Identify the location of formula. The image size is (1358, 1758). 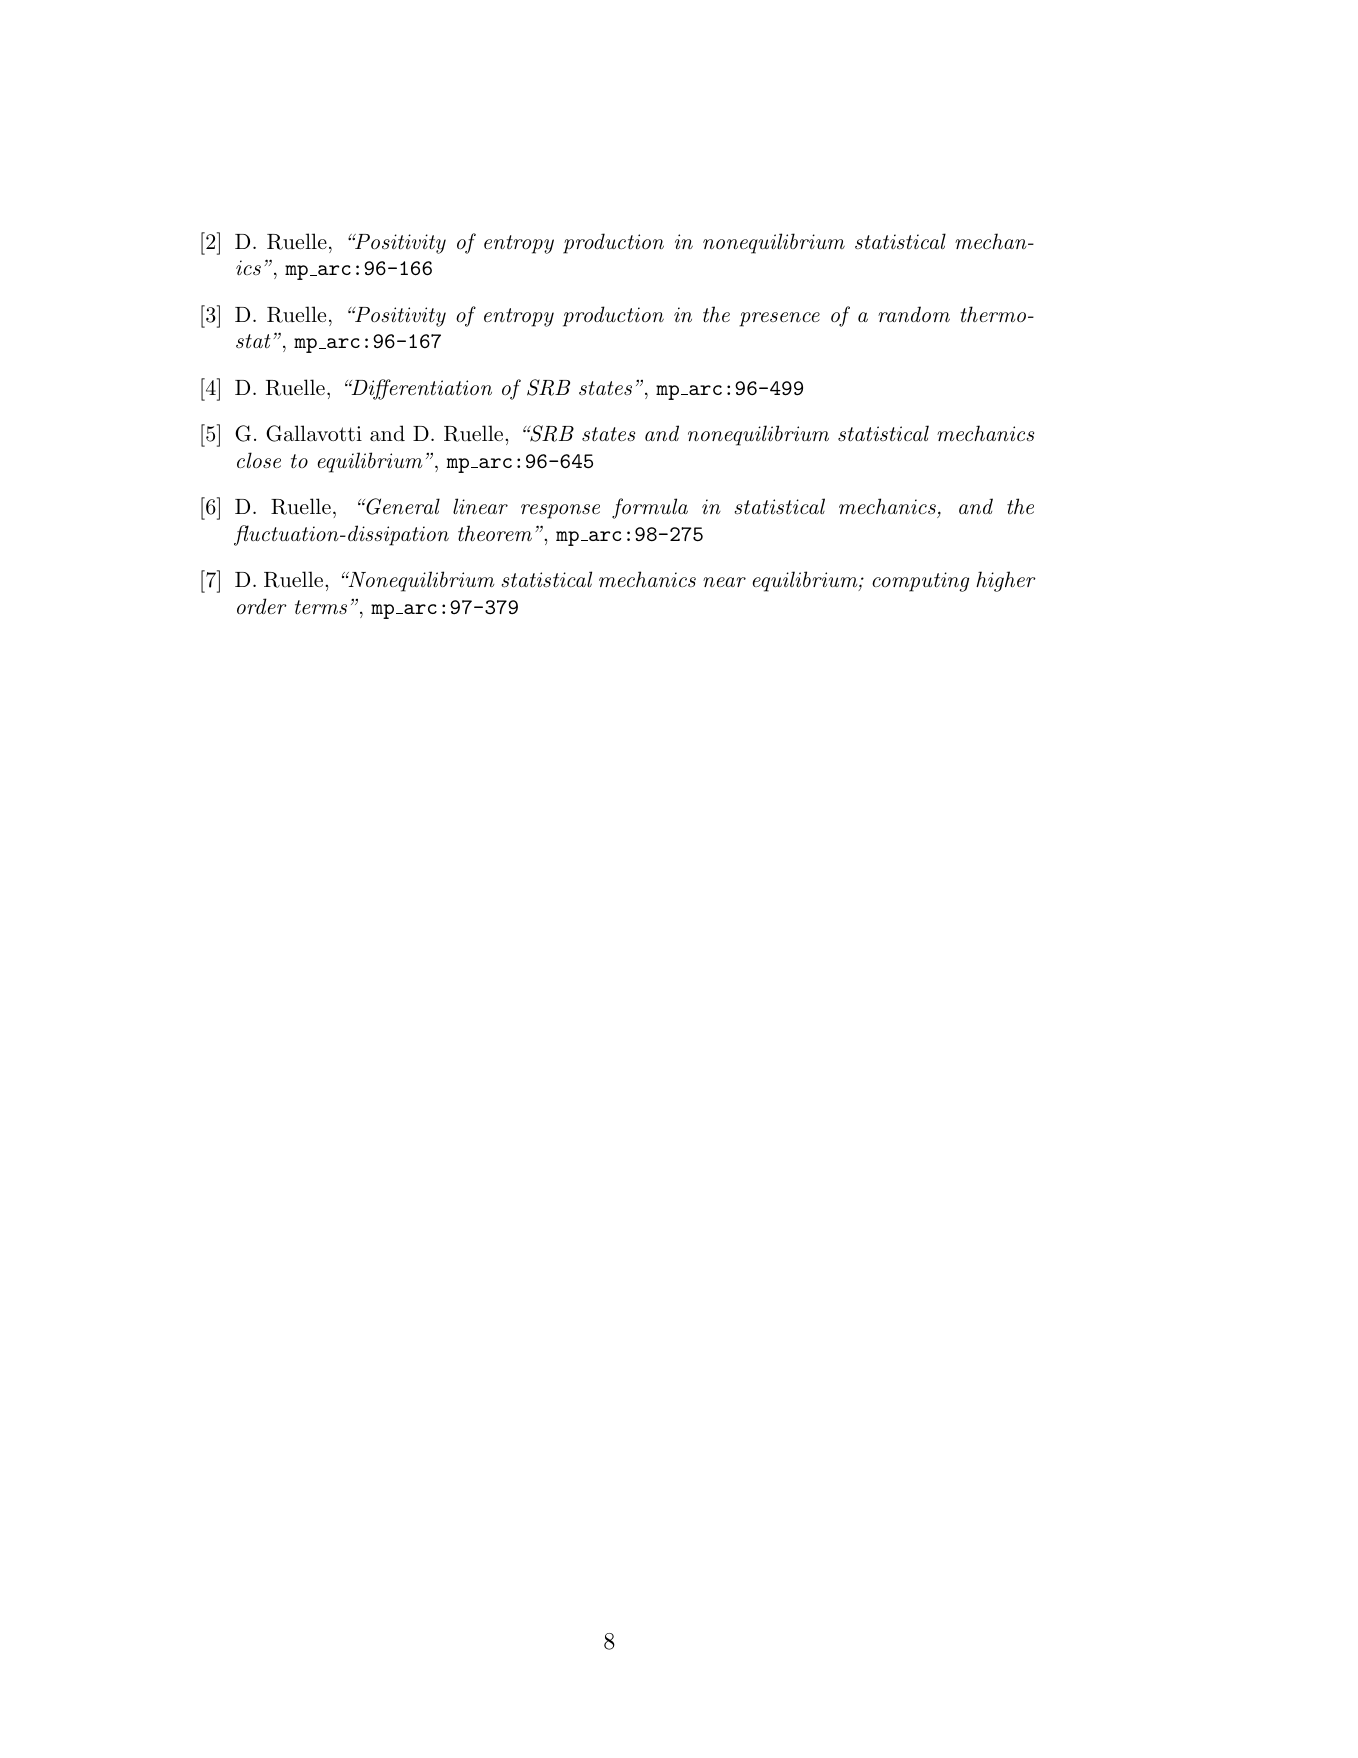
(650, 508).
